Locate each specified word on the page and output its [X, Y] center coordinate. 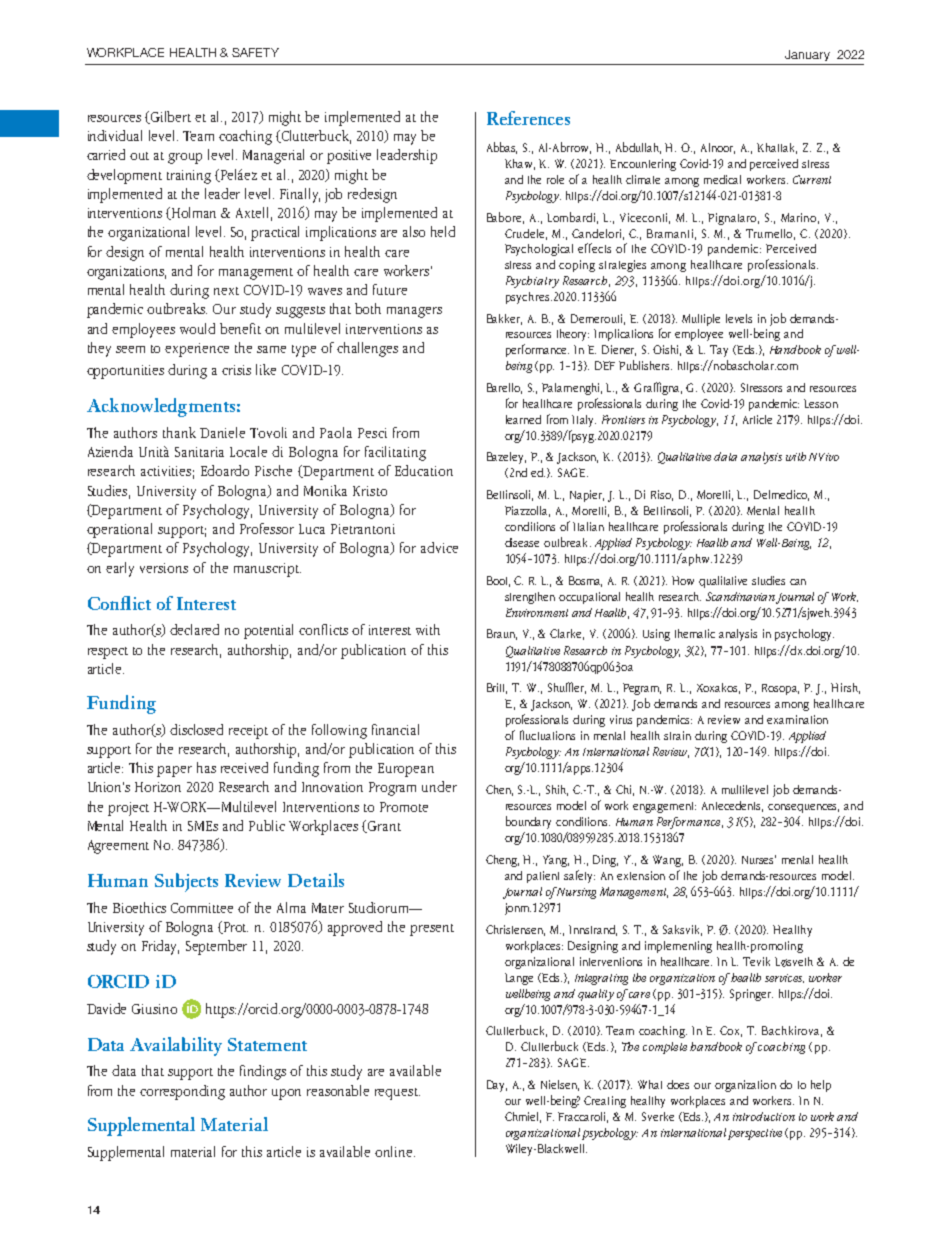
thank [179, 432]
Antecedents [732, 806]
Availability [176, 1046]
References [528, 118]
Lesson [821, 403]
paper [174, 771]
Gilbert [170, 117]
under [439, 786]
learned [523, 419]
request [397, 1094]
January [807, 55]
